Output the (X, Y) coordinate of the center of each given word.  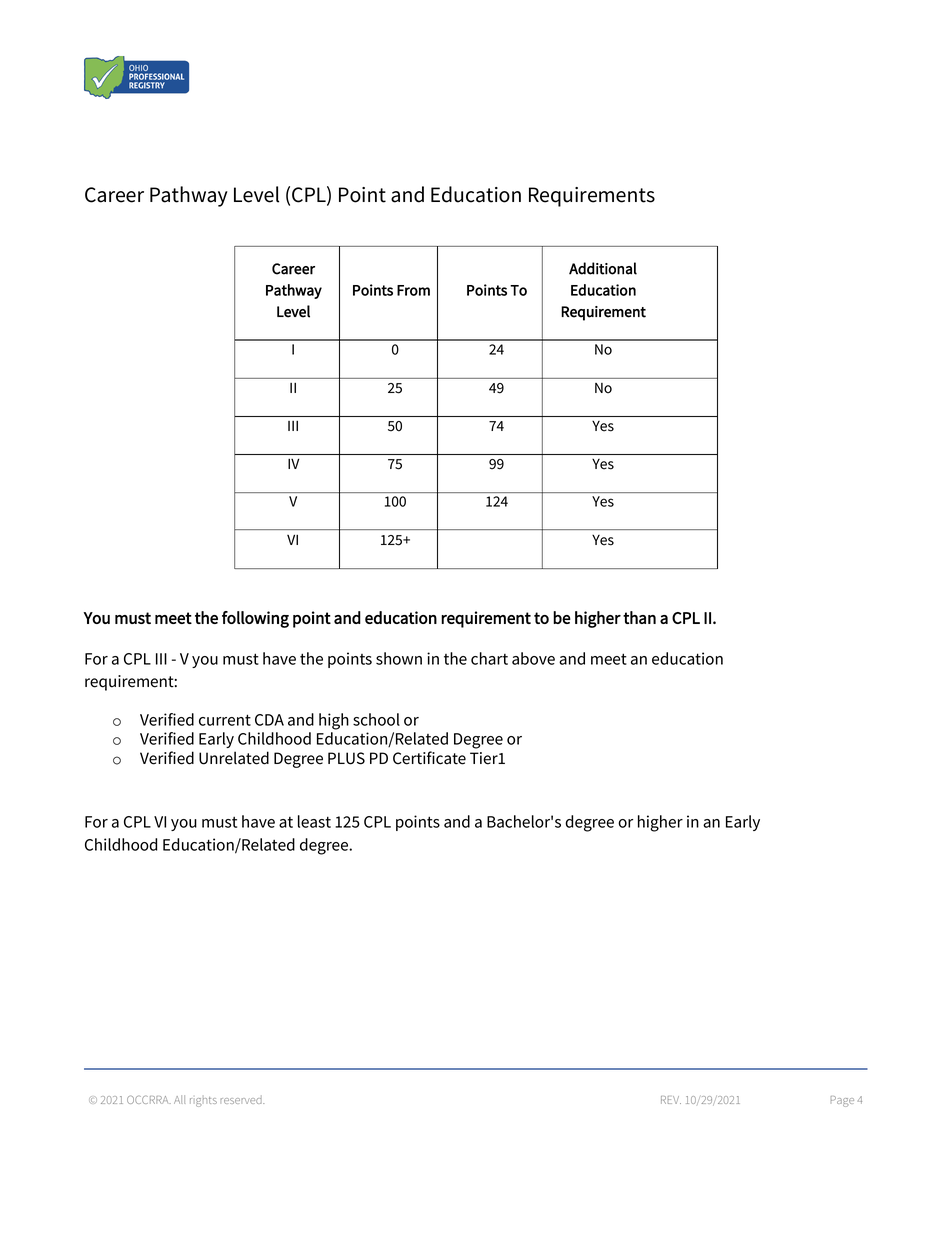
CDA (269, 720)
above (533, 658)
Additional (603, 268)
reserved (242, 1100)
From (413, 290)
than (639, 617)
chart (489, 658)
